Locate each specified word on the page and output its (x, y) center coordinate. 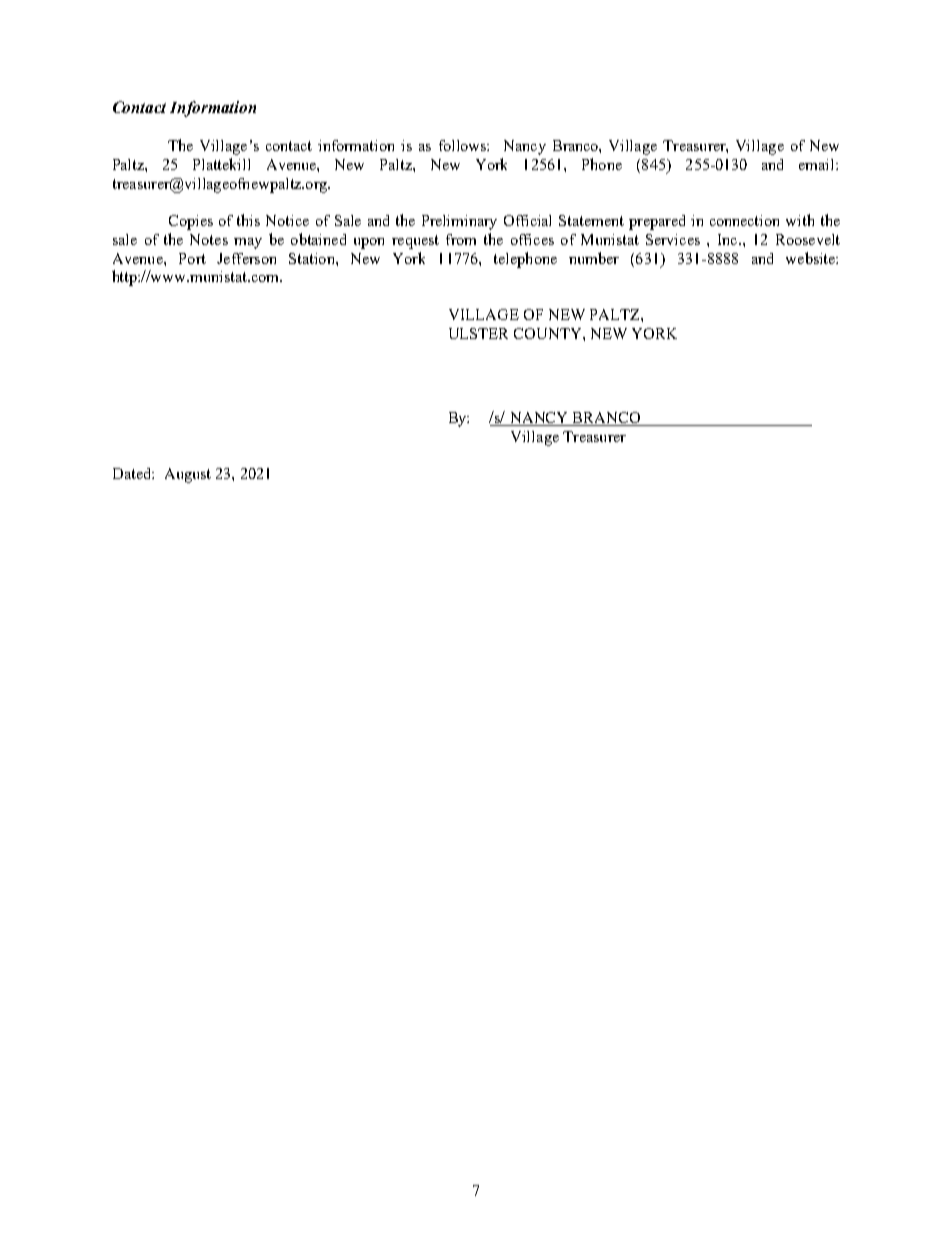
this (248, 220)
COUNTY (549, 333)
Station (313, 258)
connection (744, 220)
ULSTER (478, 333)
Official (527, 220)
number (594, 258)
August (188, 475)
